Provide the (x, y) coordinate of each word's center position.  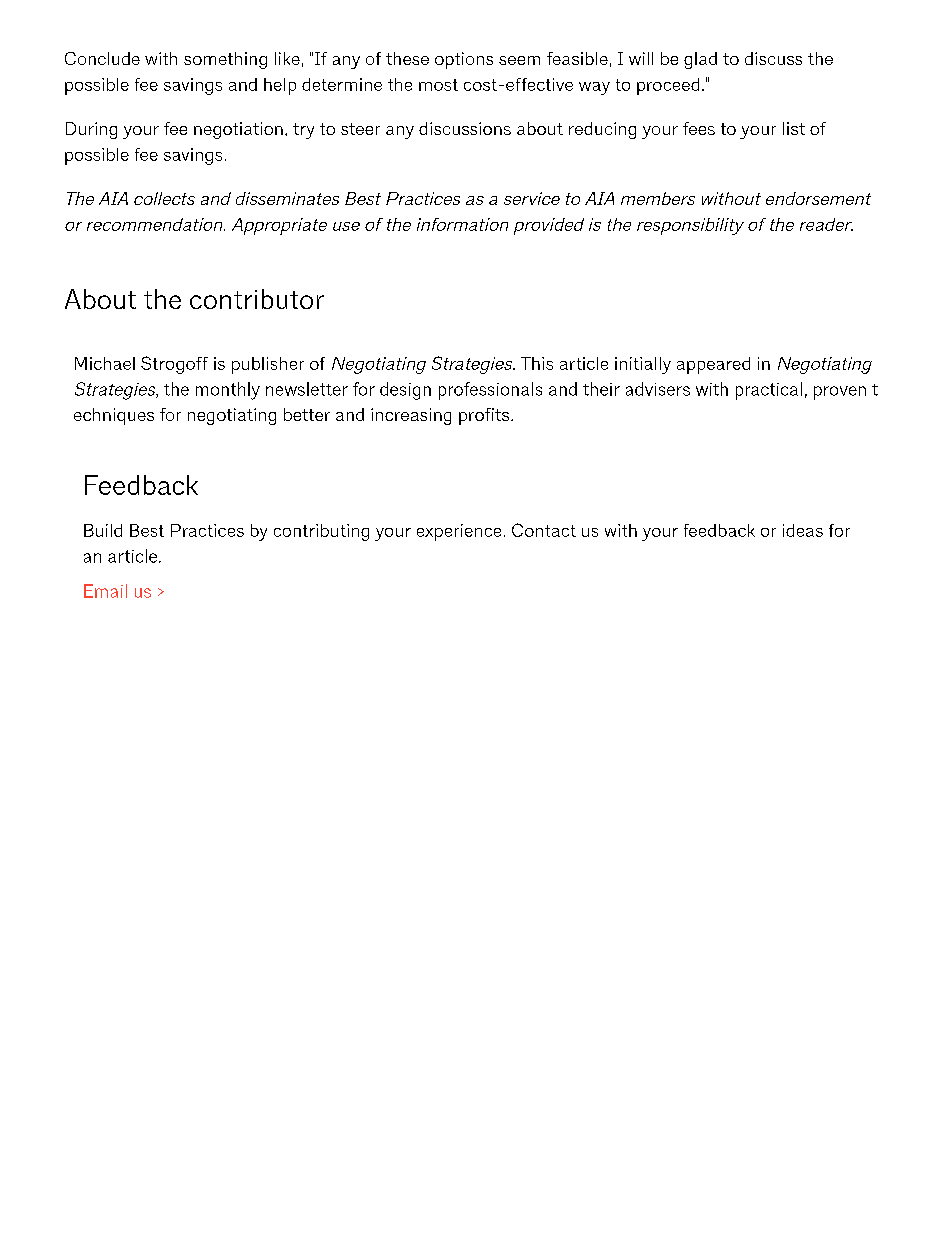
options (464, 60)
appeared (713, 365)
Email (105, 591)
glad (700, 60)
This (537, 363)
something (225, 60)
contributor (257, 299)
